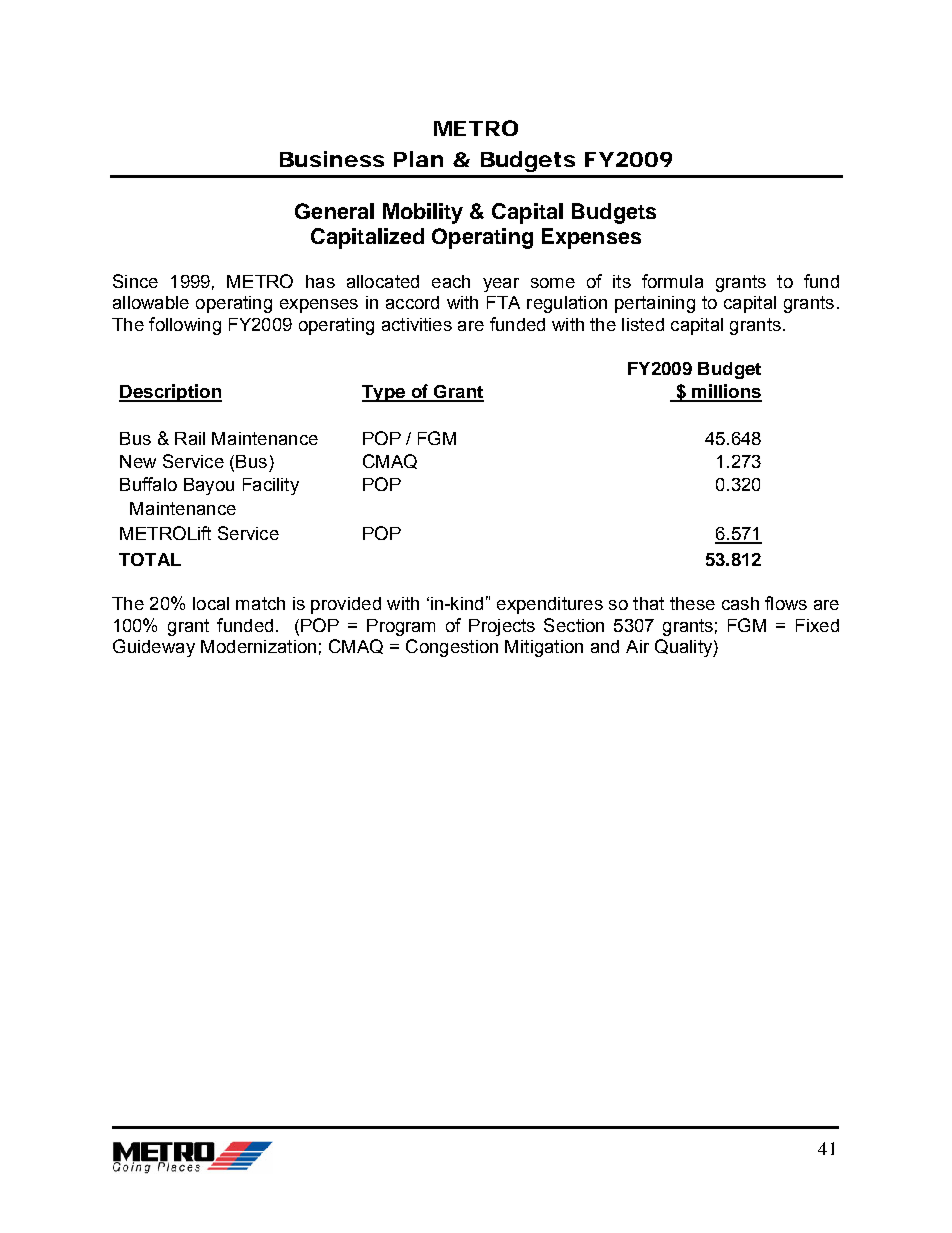  I want to click on formula, so click(672, 281).
